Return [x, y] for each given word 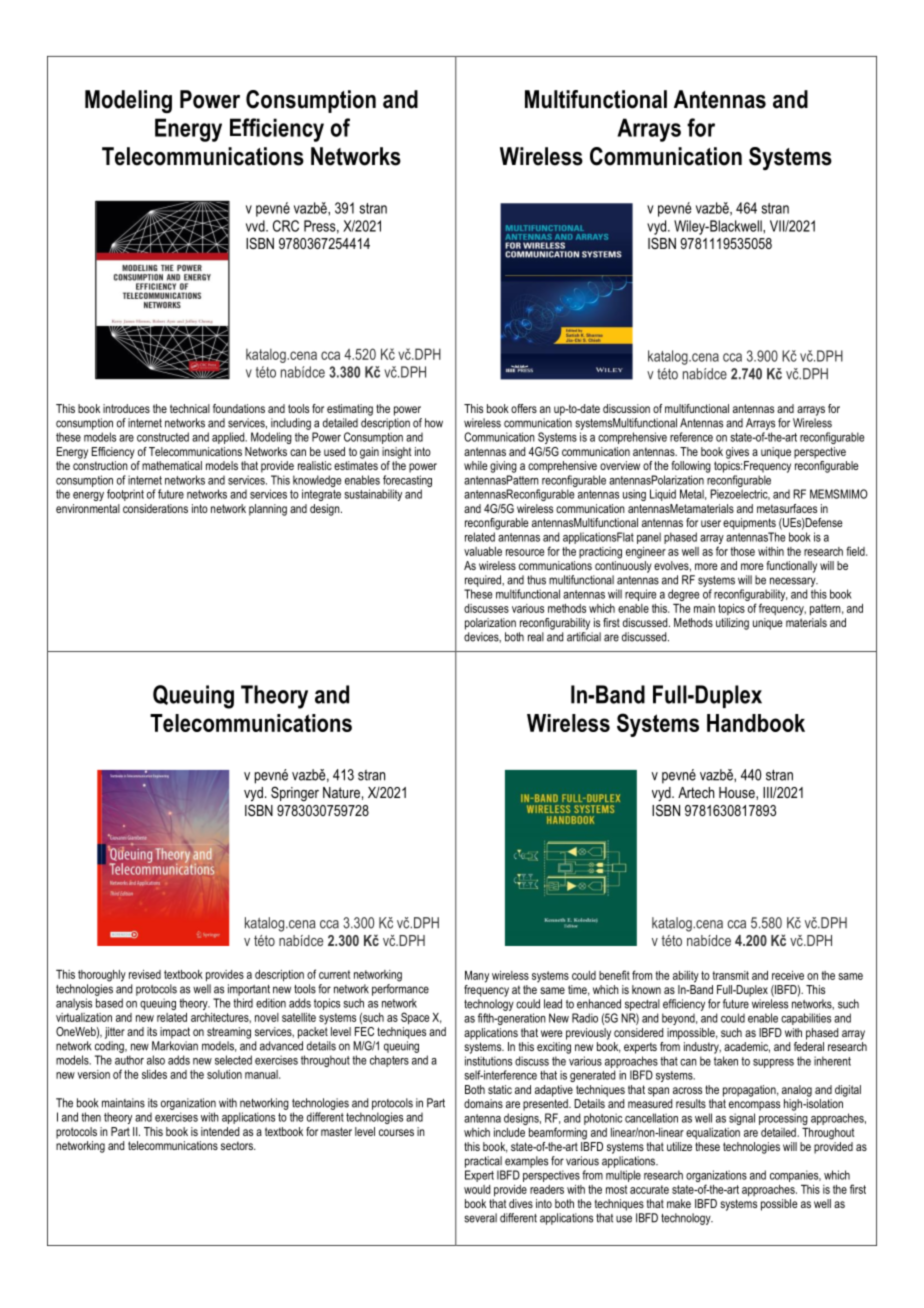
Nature [341, 792]
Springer [295, 794]
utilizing [732, 624]
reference [691, 437]
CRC [286, 226]
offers [524, 408]
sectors [238, 1145]
